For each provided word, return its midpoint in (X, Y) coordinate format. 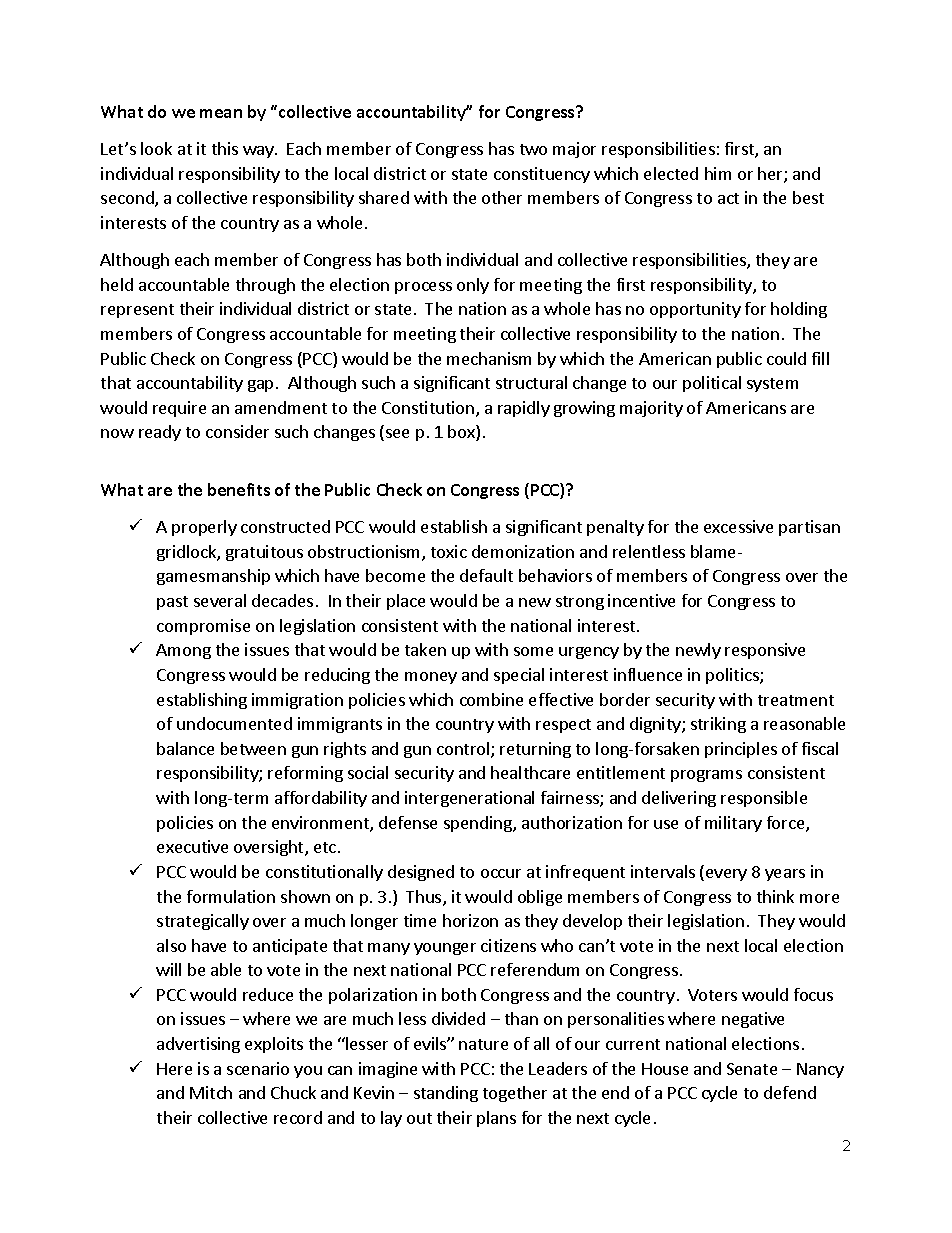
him (718, 173)
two (533, 149)
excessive (738, 526)
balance (185, 748)
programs (706, 776)
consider (237, 431)
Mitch (211, 1092)
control (464, 750)
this (225, 148)
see (397, 433)
